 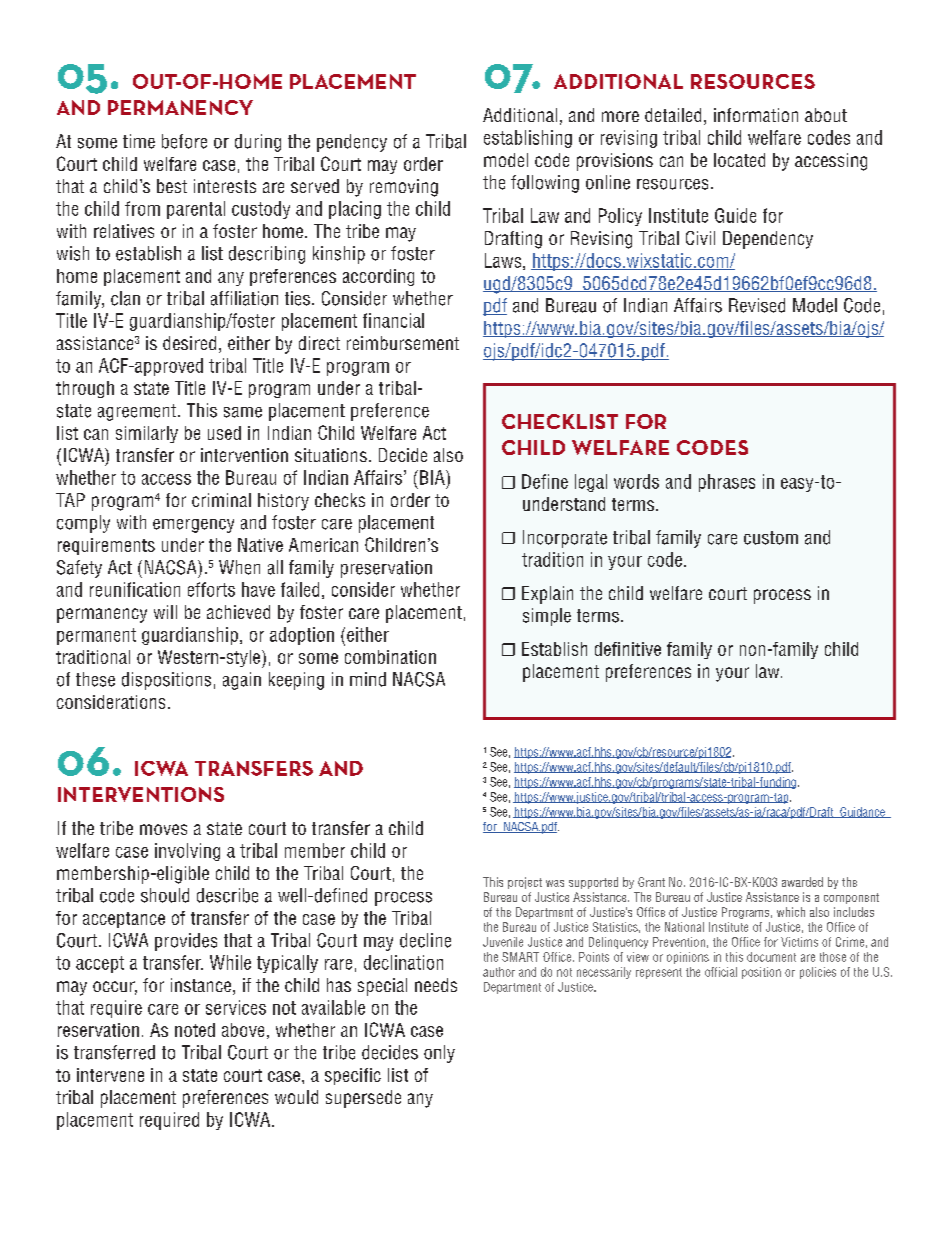 I want to click on located, so click(x=739, y=160).
